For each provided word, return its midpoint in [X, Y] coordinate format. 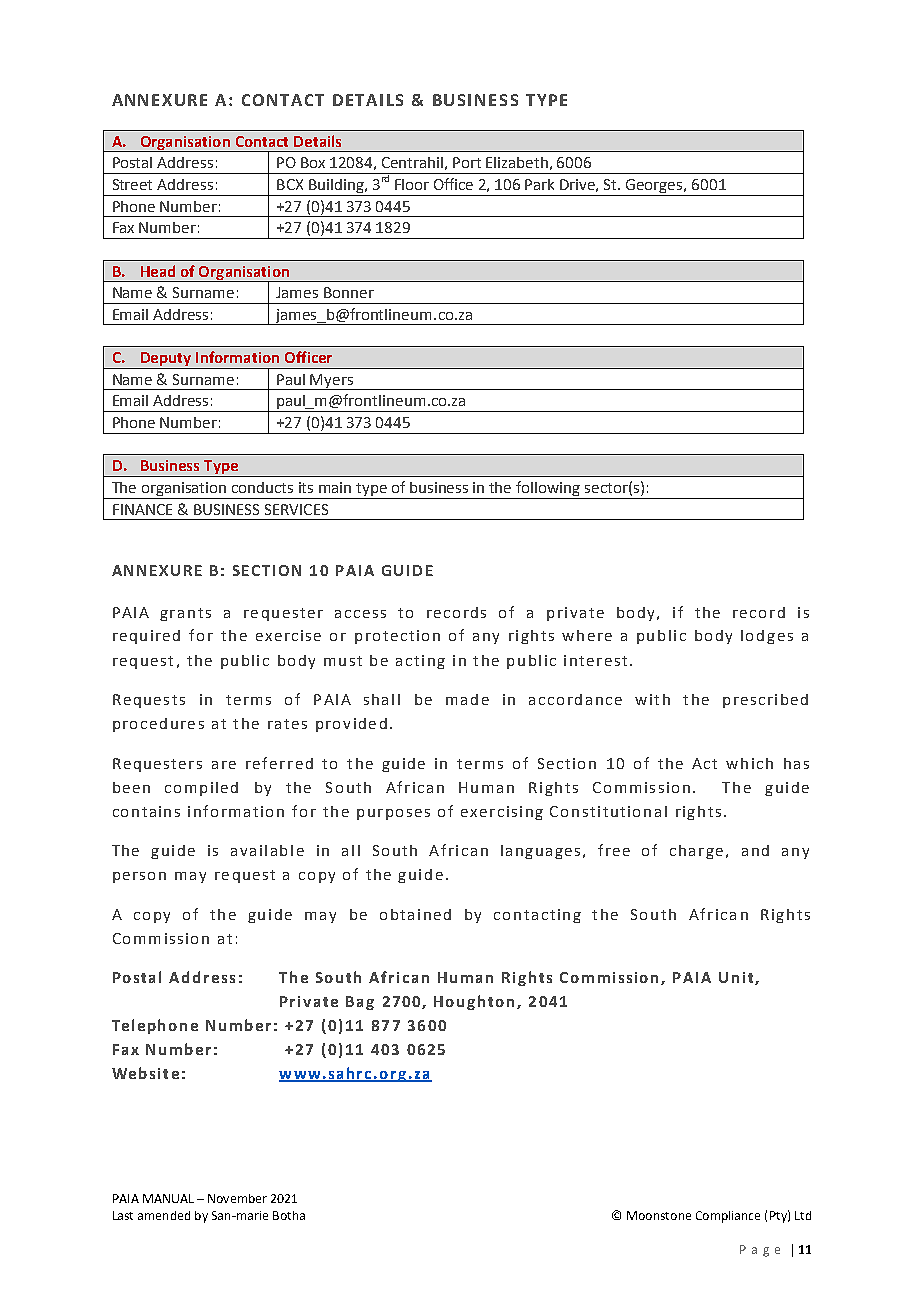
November [237, 1198]
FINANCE [142, 509]
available [267, 850]
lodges [767, 637]
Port [467, 162]
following [549, 490]
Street [132, 184]
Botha [289, 1215]
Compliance [728, 1217]
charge [696, 852]
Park [539, 184]
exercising [502, 813]
